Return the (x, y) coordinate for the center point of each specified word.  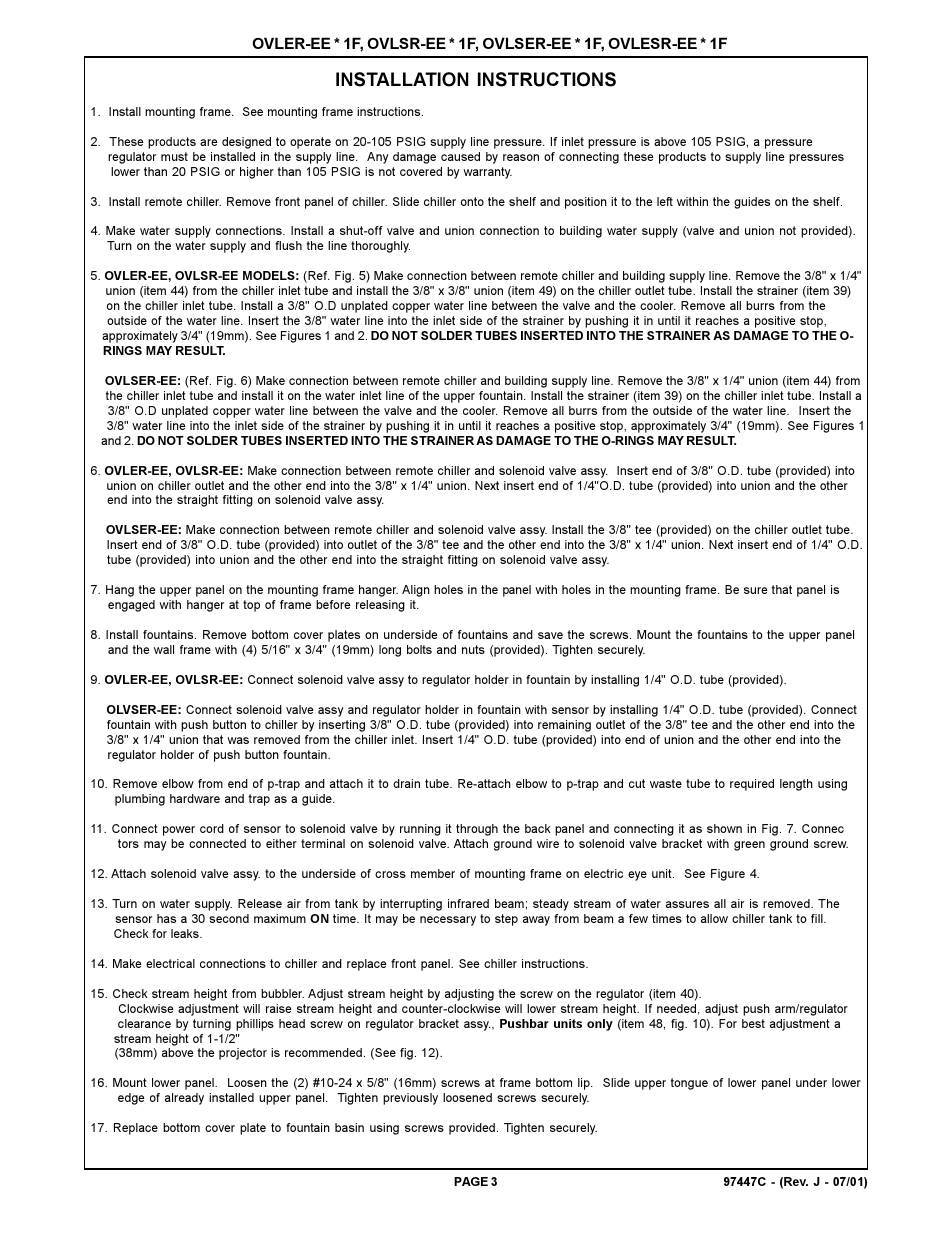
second (229, 918)
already (184, 1099)
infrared (468, 903)
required (752, 785)
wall (164, 649)
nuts (473, 649)
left (665, 201)
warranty (487, 173)
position (586, 203)
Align (416, 591)
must (174, 156)
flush (288, 245)
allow (714, 918)
